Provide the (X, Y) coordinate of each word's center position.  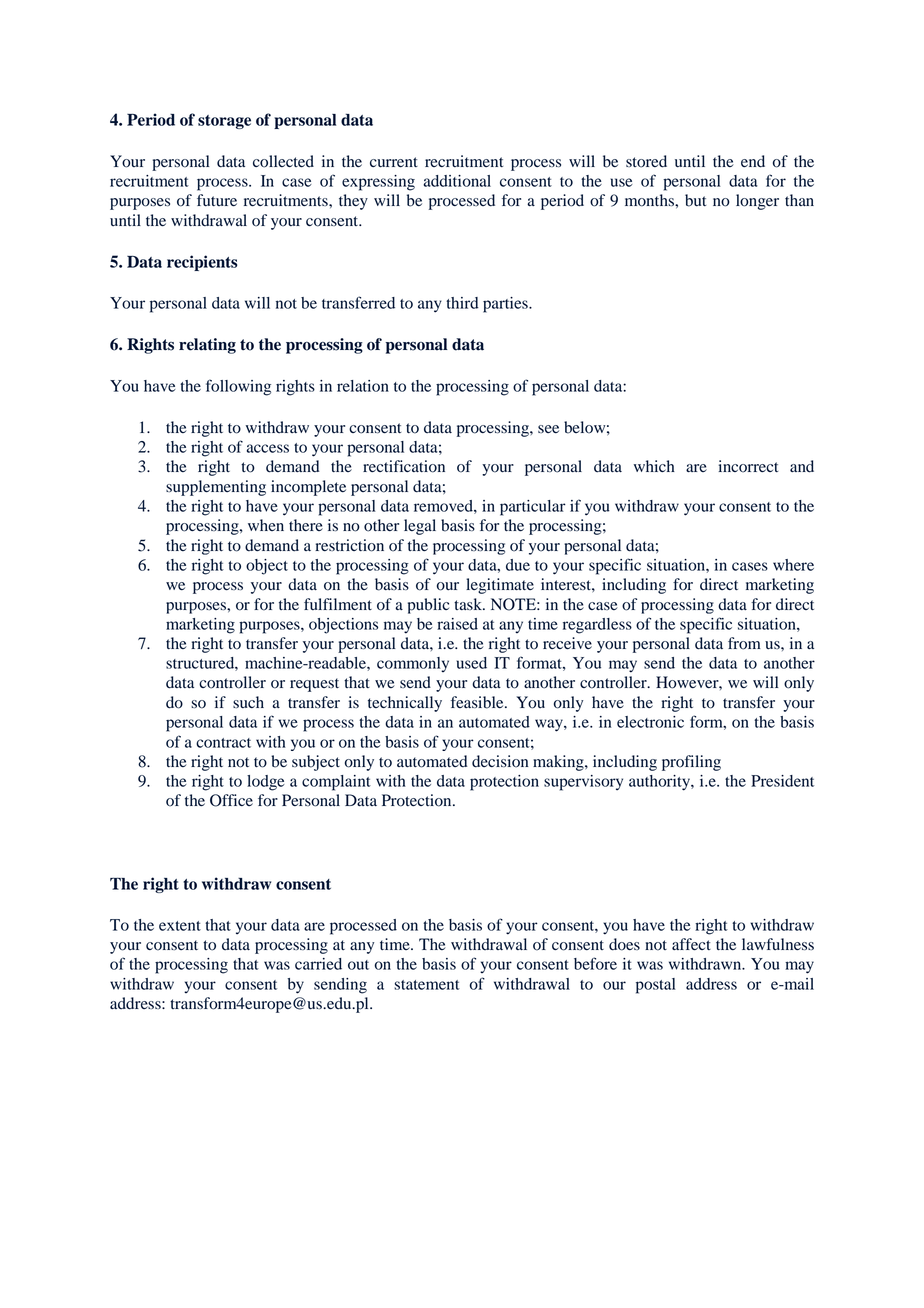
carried (318, 964)
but (695, 200)
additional (457, 181)
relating (207, 346)
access (268, 448)
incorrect (748, 466)
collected (283, 161)
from (744, 643)
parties (506, 305)
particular (533, 508)
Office (231, 800)
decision (500, 761)
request (314, 685)
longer (757, 202)
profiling (691, 763)
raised (457, 624)
